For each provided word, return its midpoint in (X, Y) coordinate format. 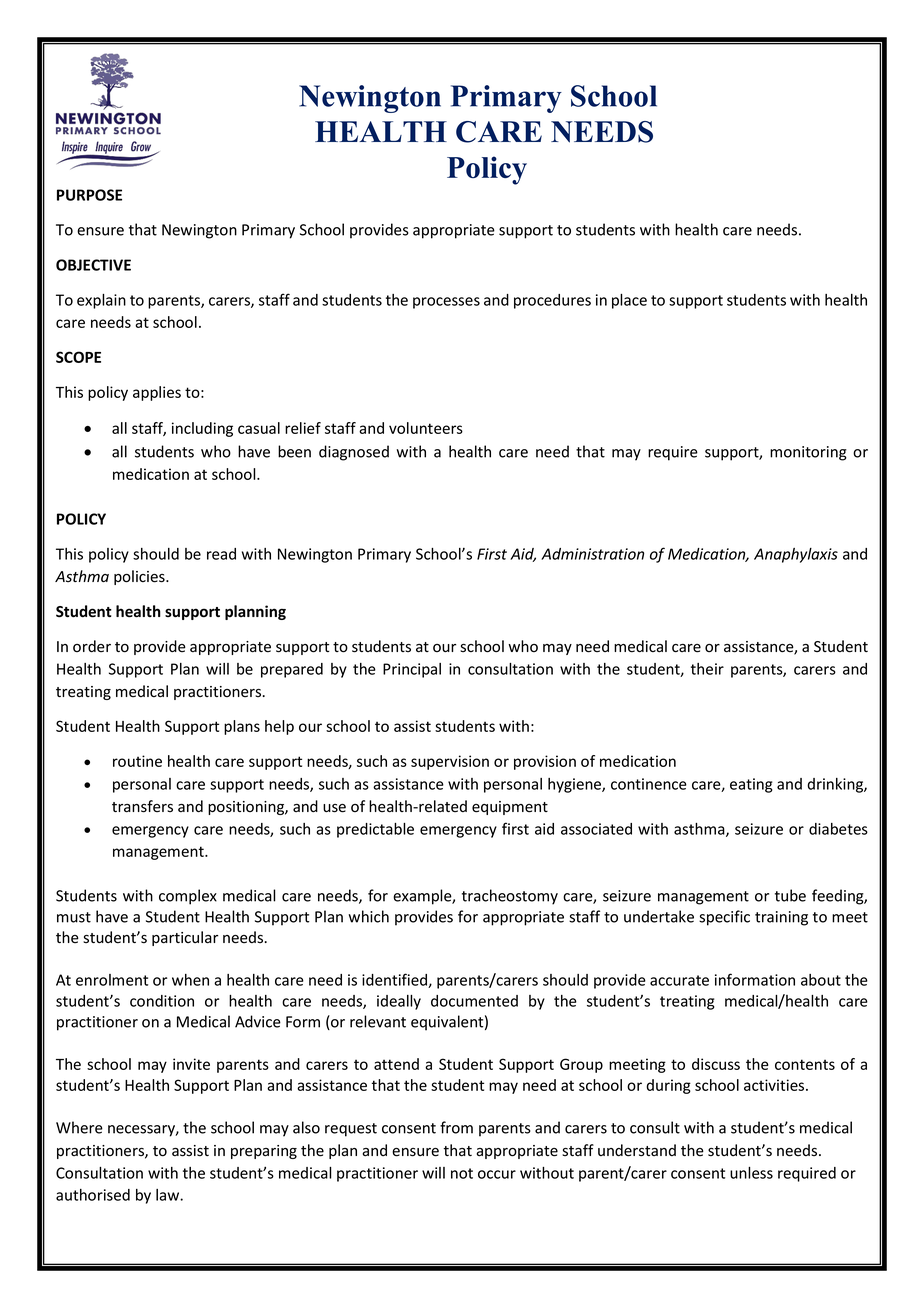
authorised (93, 1195)
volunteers (426, 428)
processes (446, 303)
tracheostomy (510, 897)
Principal (412, 670)
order (92, 646)
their (707, 669)
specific (724, 918)
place (629, 301)
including (202, 429)
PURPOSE (89, 195)
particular (185, 938)
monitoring (808, 453)
